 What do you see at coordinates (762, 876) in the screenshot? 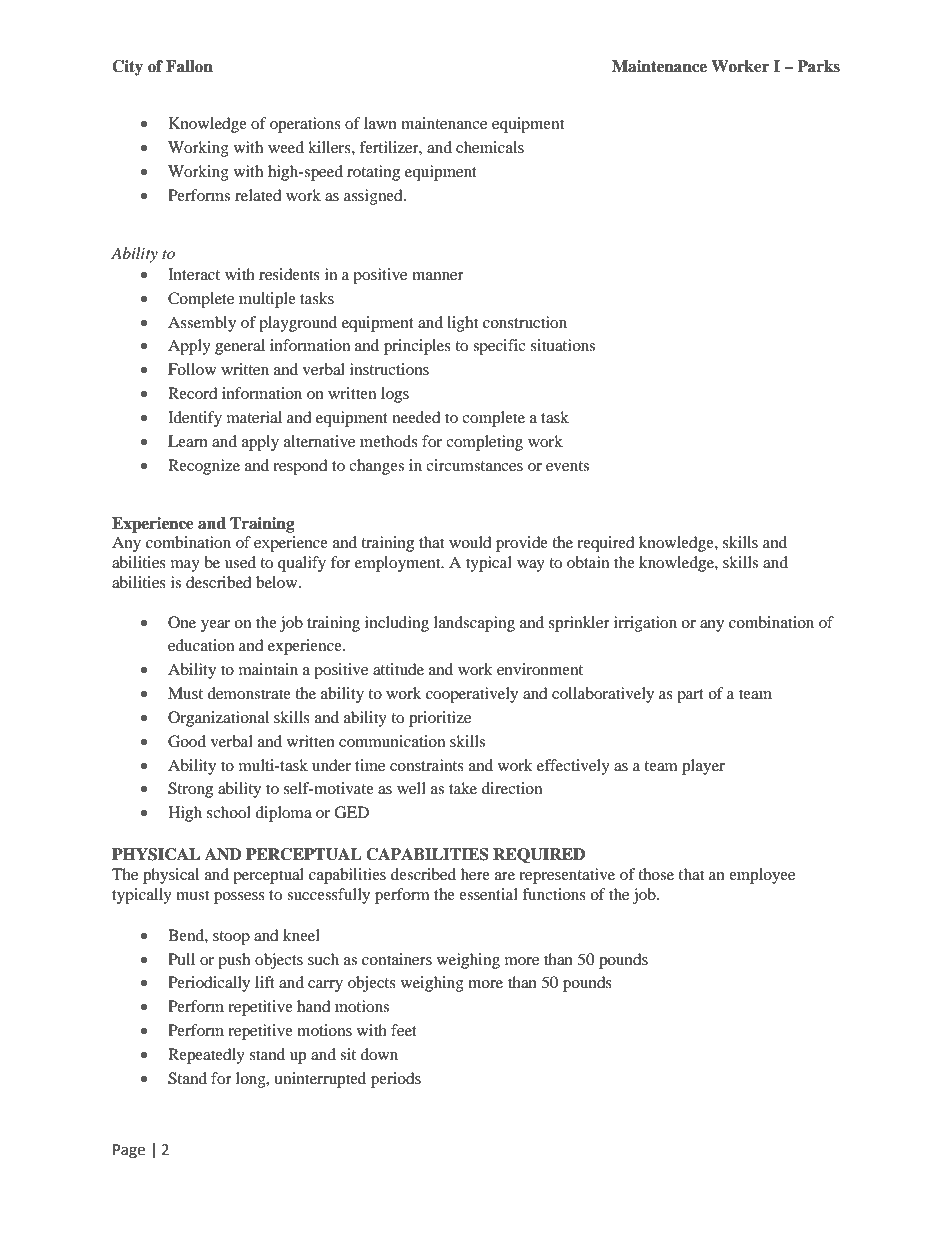
I see `employee` at bounding box center [762, 876].
